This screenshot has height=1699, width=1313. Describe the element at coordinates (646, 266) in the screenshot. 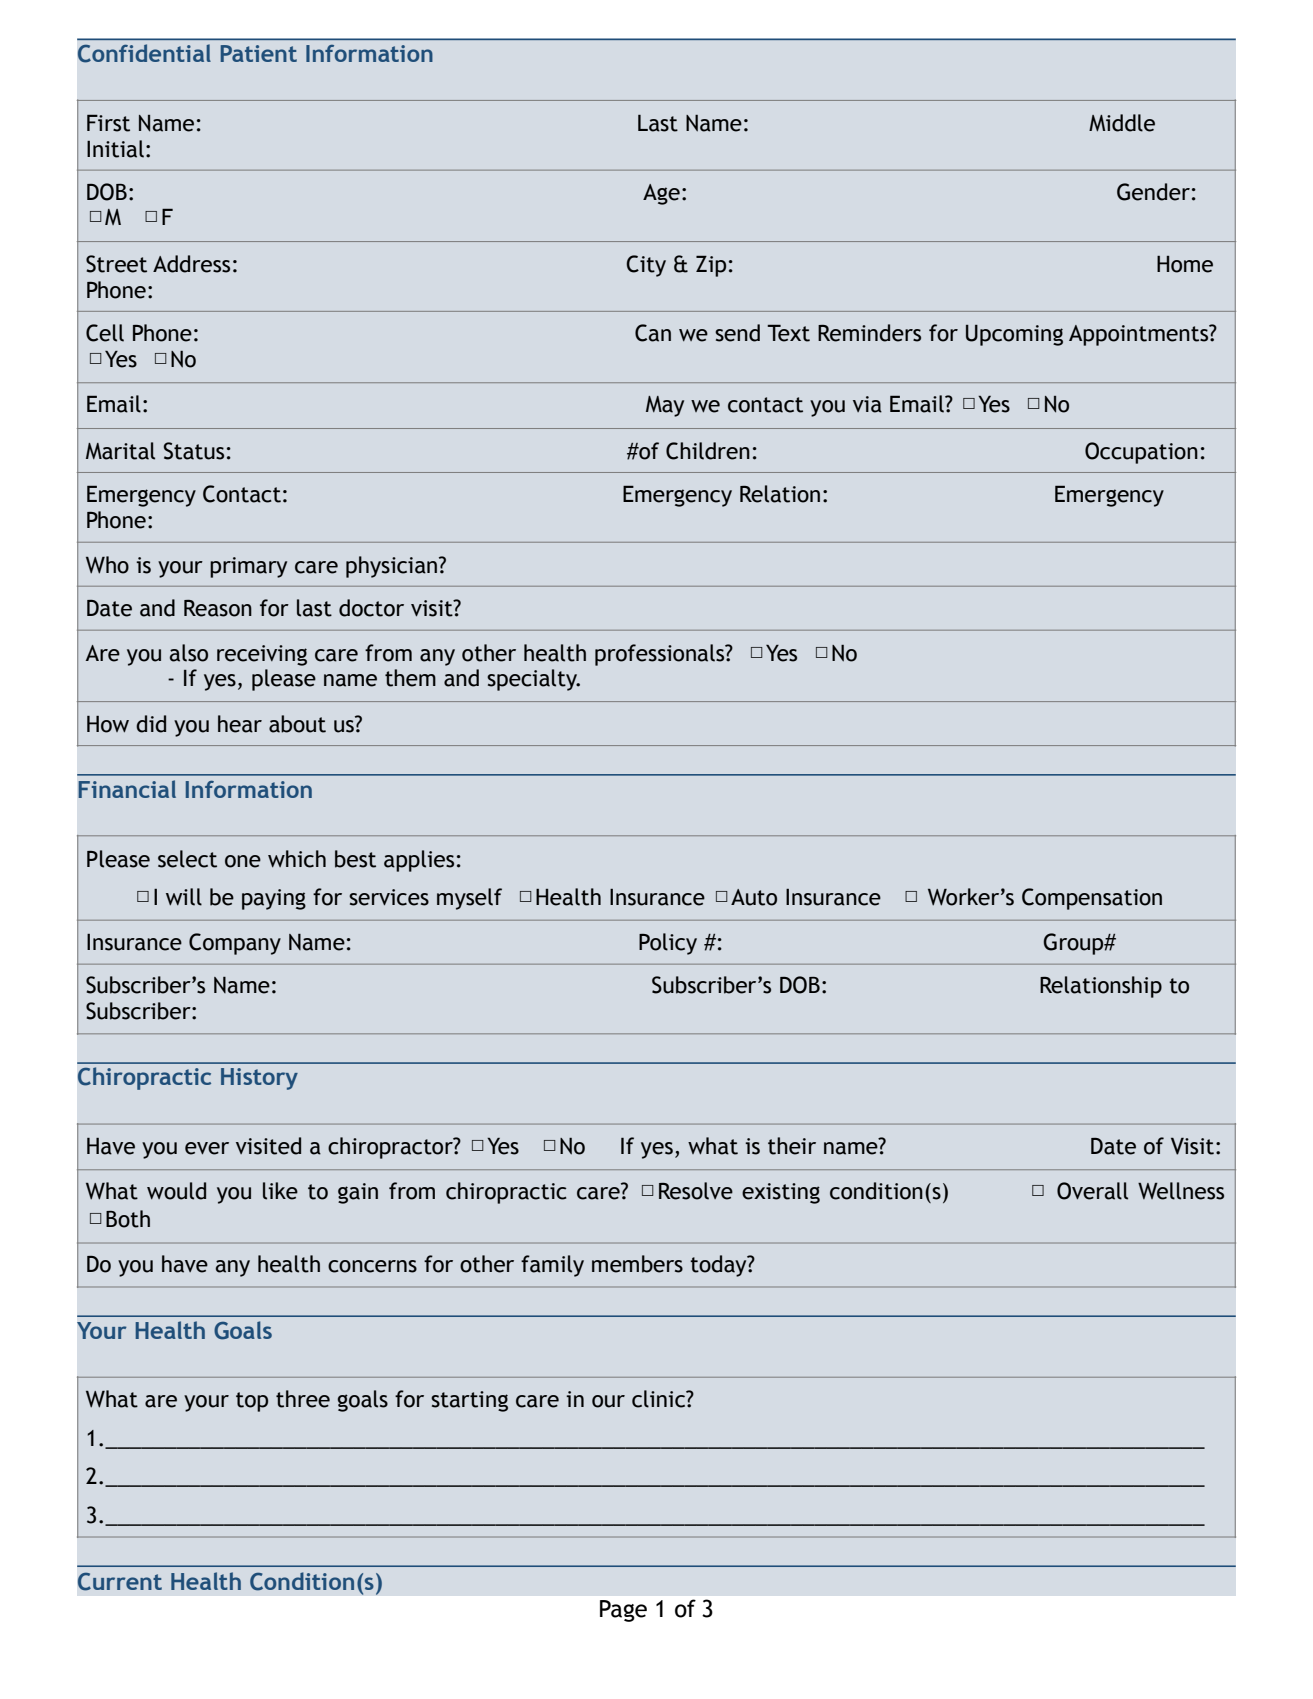

I see `City` at that location.
